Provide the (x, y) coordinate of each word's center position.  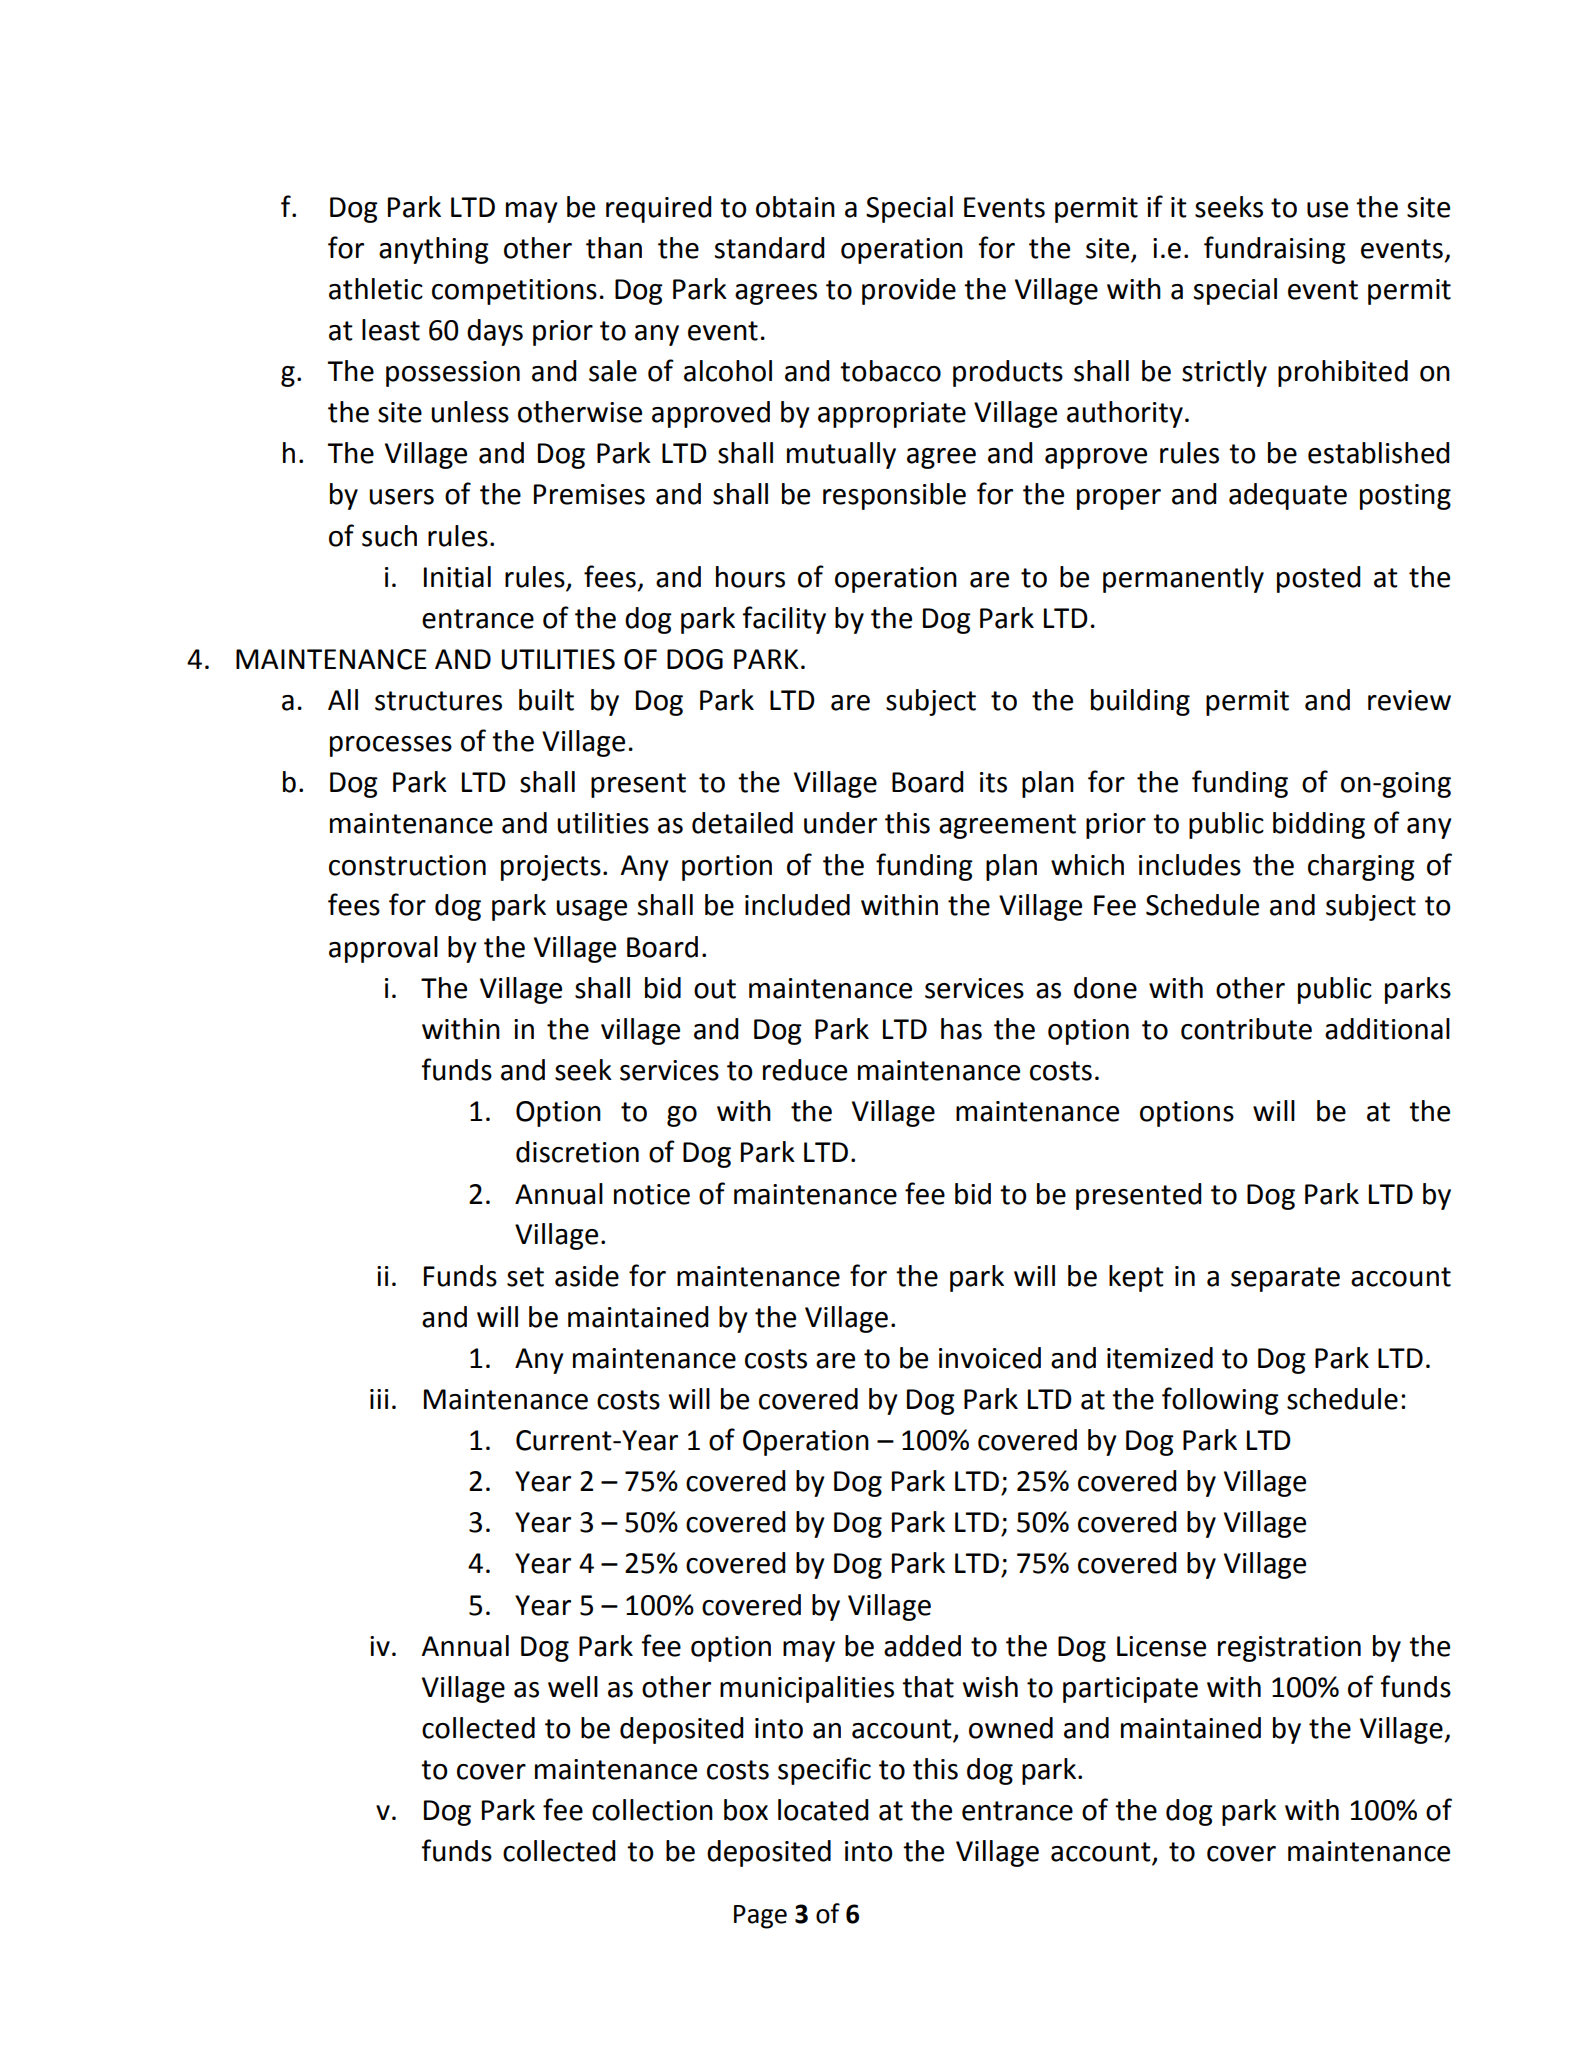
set (525, 1277)
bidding (1319, 825)
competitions (514, 292)
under (840, 823)
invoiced (990, 1358)
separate (1285, 1279)
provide (909, 291)
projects (551, 868)
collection (652, 1810)
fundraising (1275, 250)
